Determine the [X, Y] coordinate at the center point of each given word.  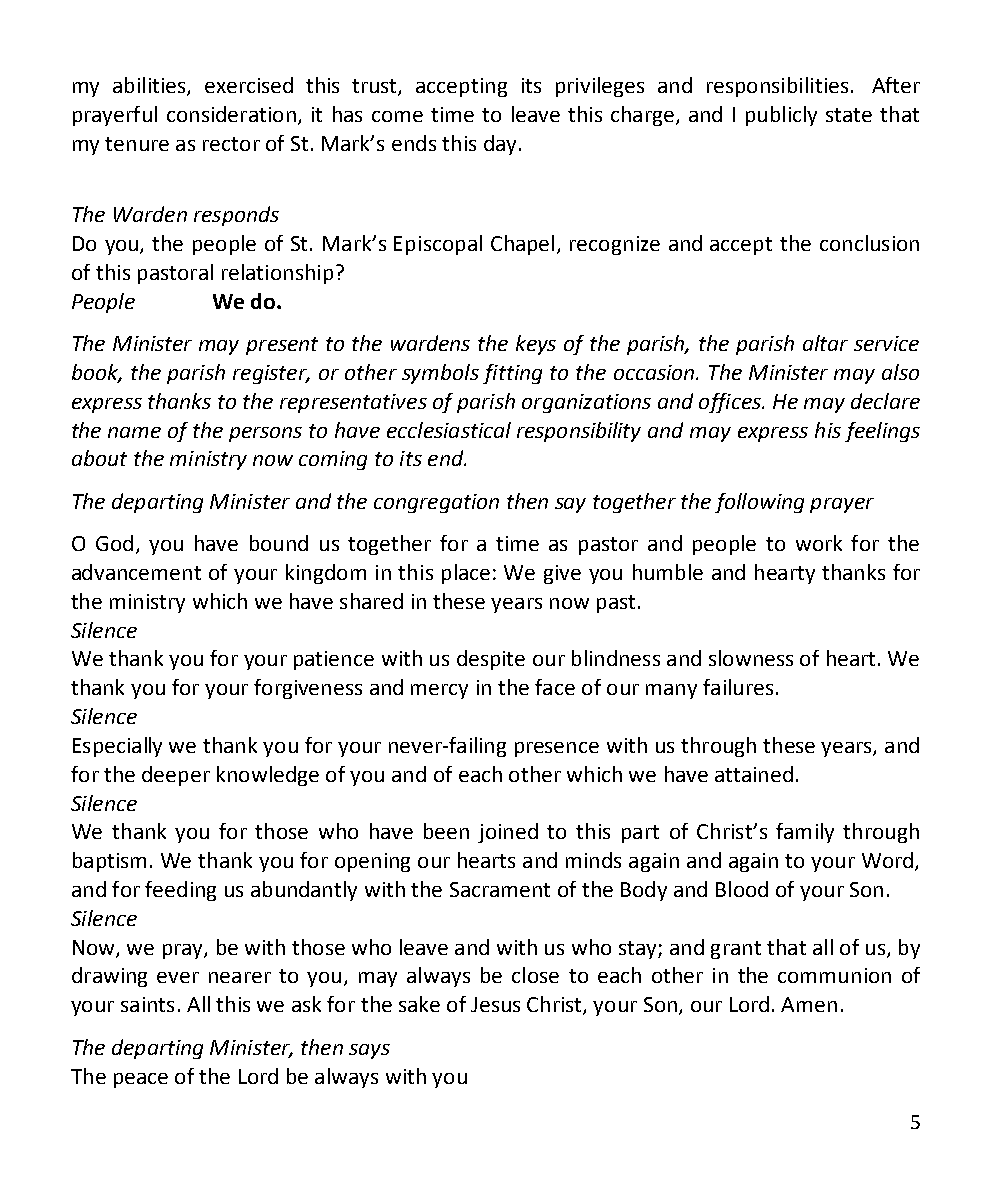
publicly [781, 116]
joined [508, 833]
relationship [277, 274]
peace [141, 1080]
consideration [231, 114]
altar [825, 343]
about [99, 458]
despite [491, 660]
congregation [436, 503]
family [805, 833]
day [500, 145]
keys [536, 345]
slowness [751, 658]
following [759, 503]
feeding [180, 891]
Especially [117, 747]
